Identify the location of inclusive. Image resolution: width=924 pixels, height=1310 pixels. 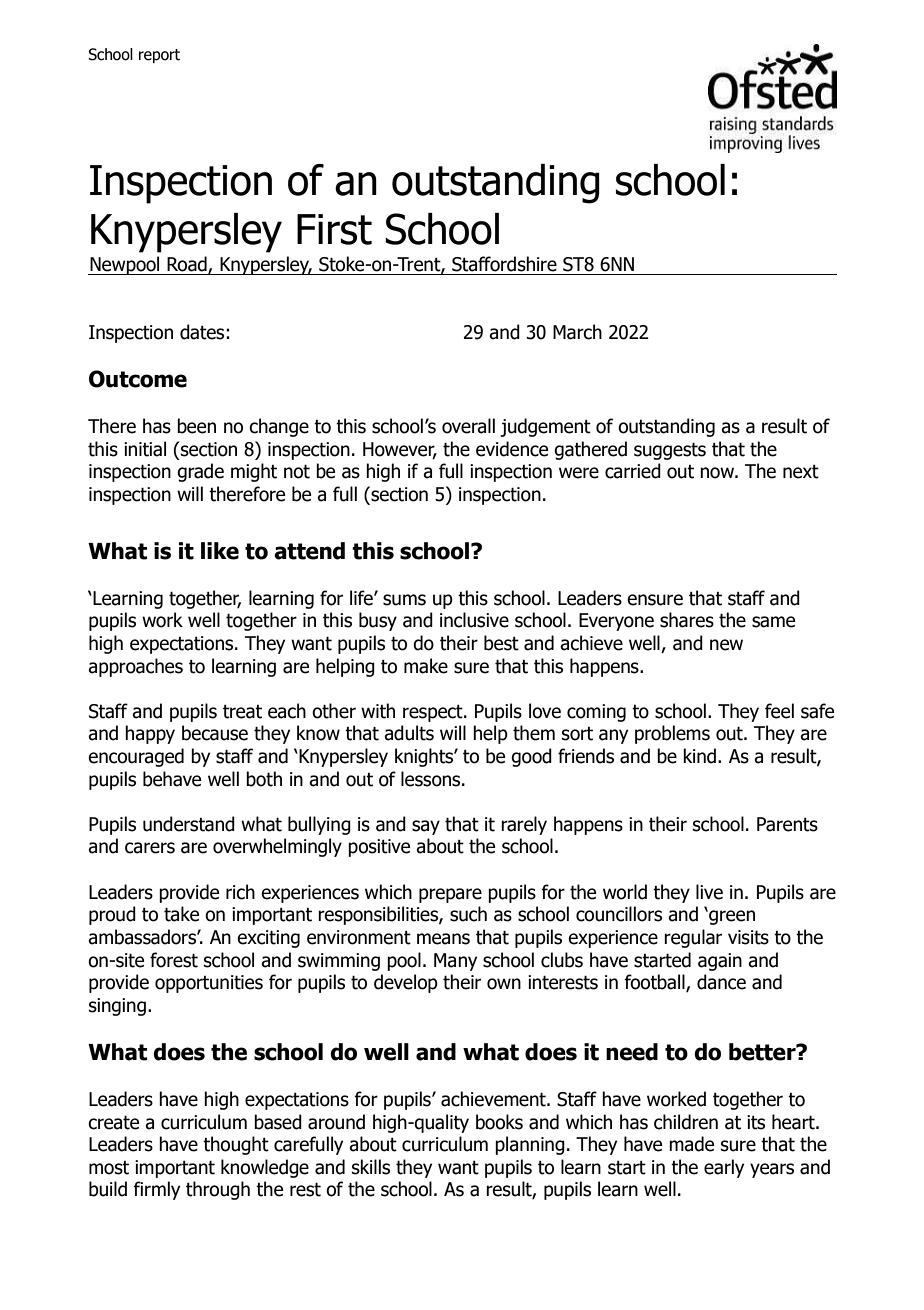
(474, 620).
